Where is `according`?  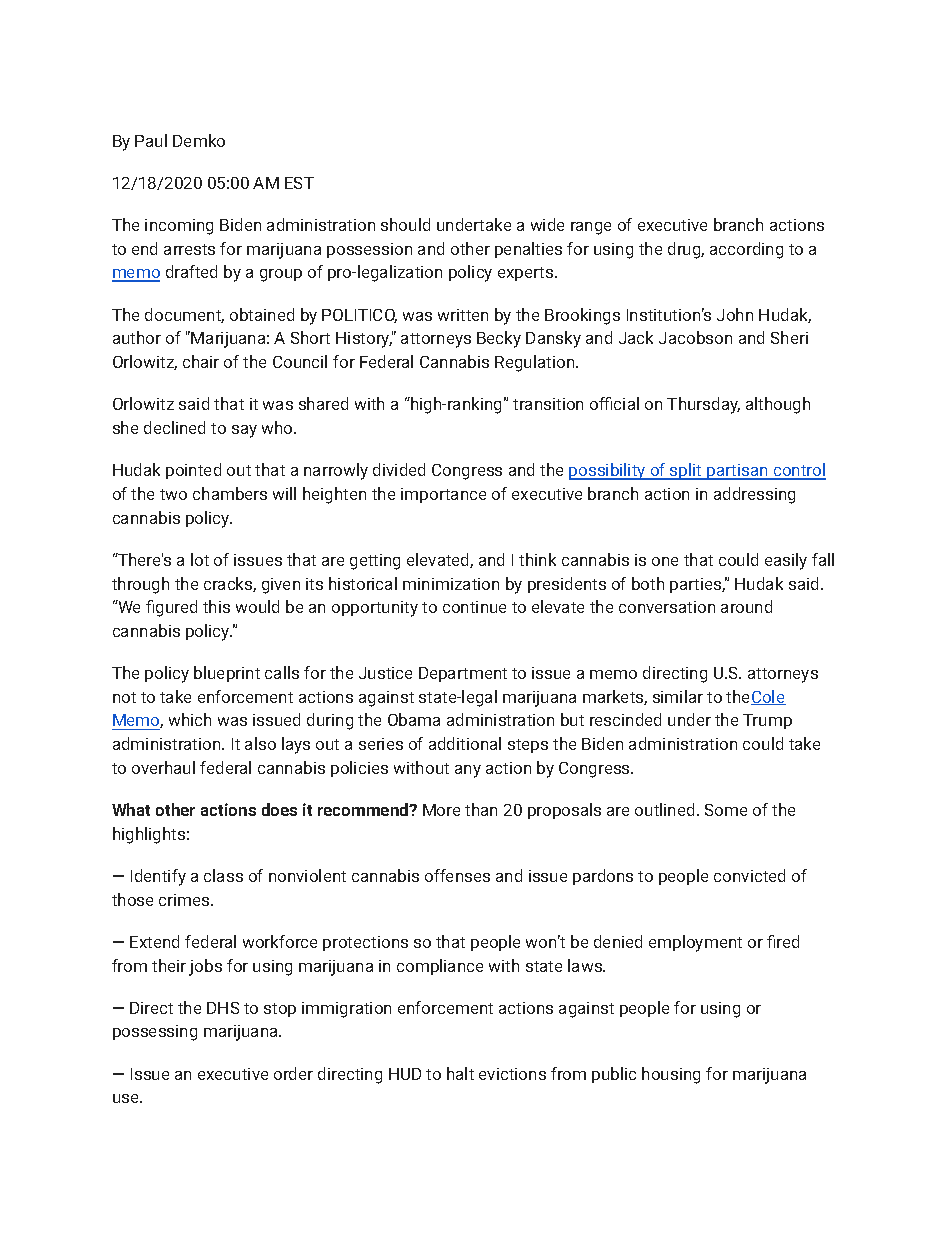
according is located at coordinates (746, 250).
